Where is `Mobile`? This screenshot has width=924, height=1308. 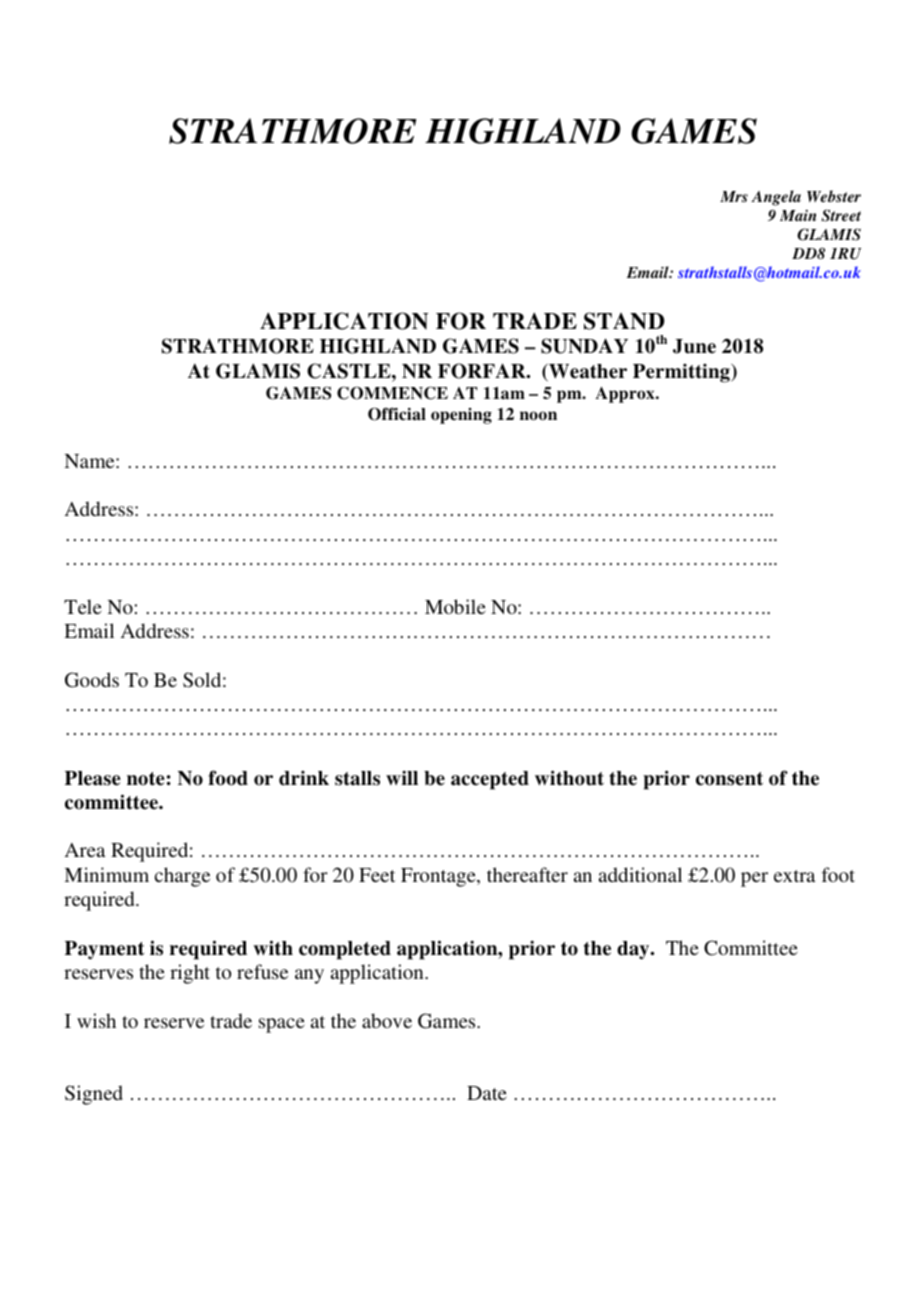
Mobile is located at coordinates (455, 606).
